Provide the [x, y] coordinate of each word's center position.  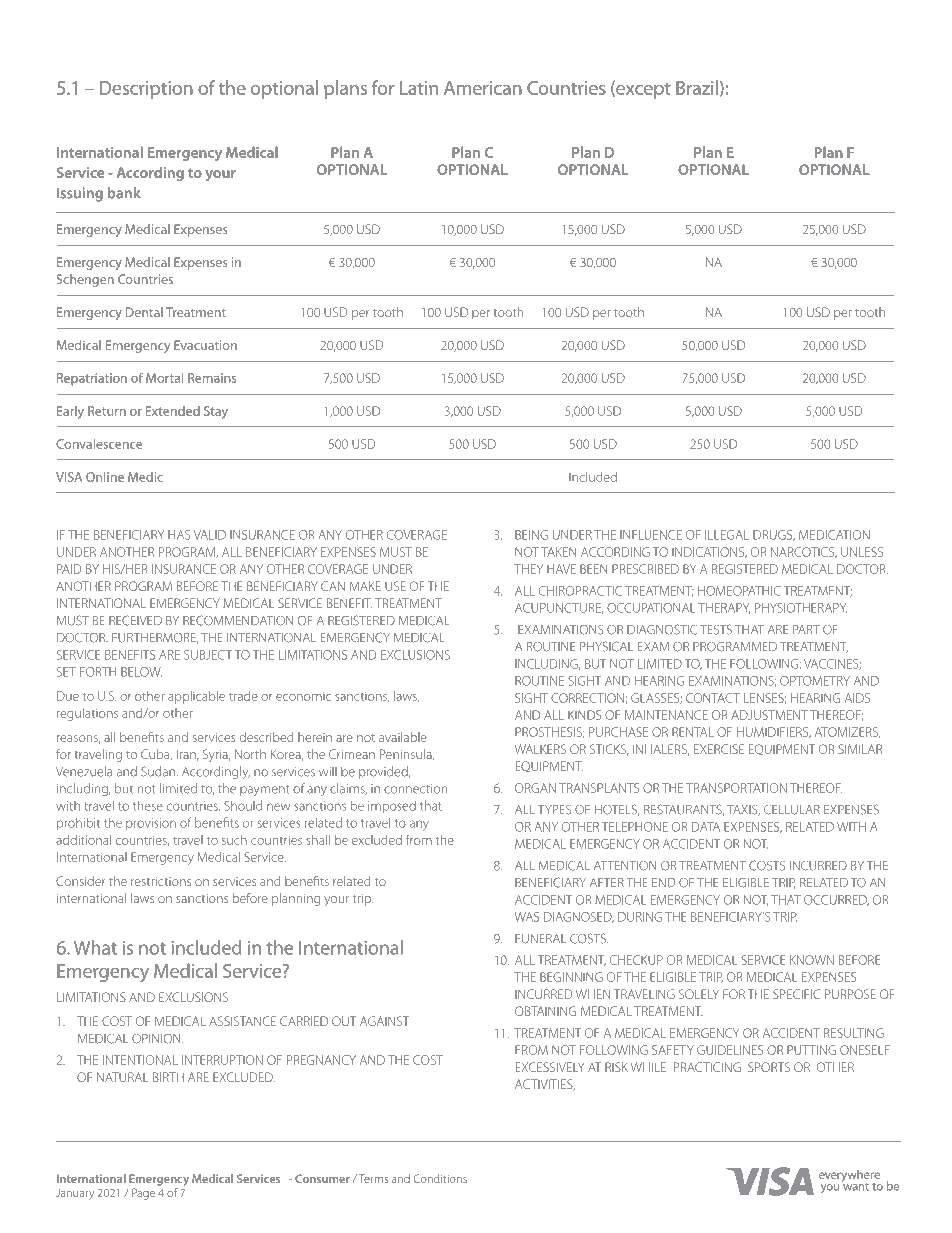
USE [395, 586]
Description [146, 90]
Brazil [697, 87]
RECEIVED [135, 620]
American [483, 88]
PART [806, 629]
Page [143, 1194]
